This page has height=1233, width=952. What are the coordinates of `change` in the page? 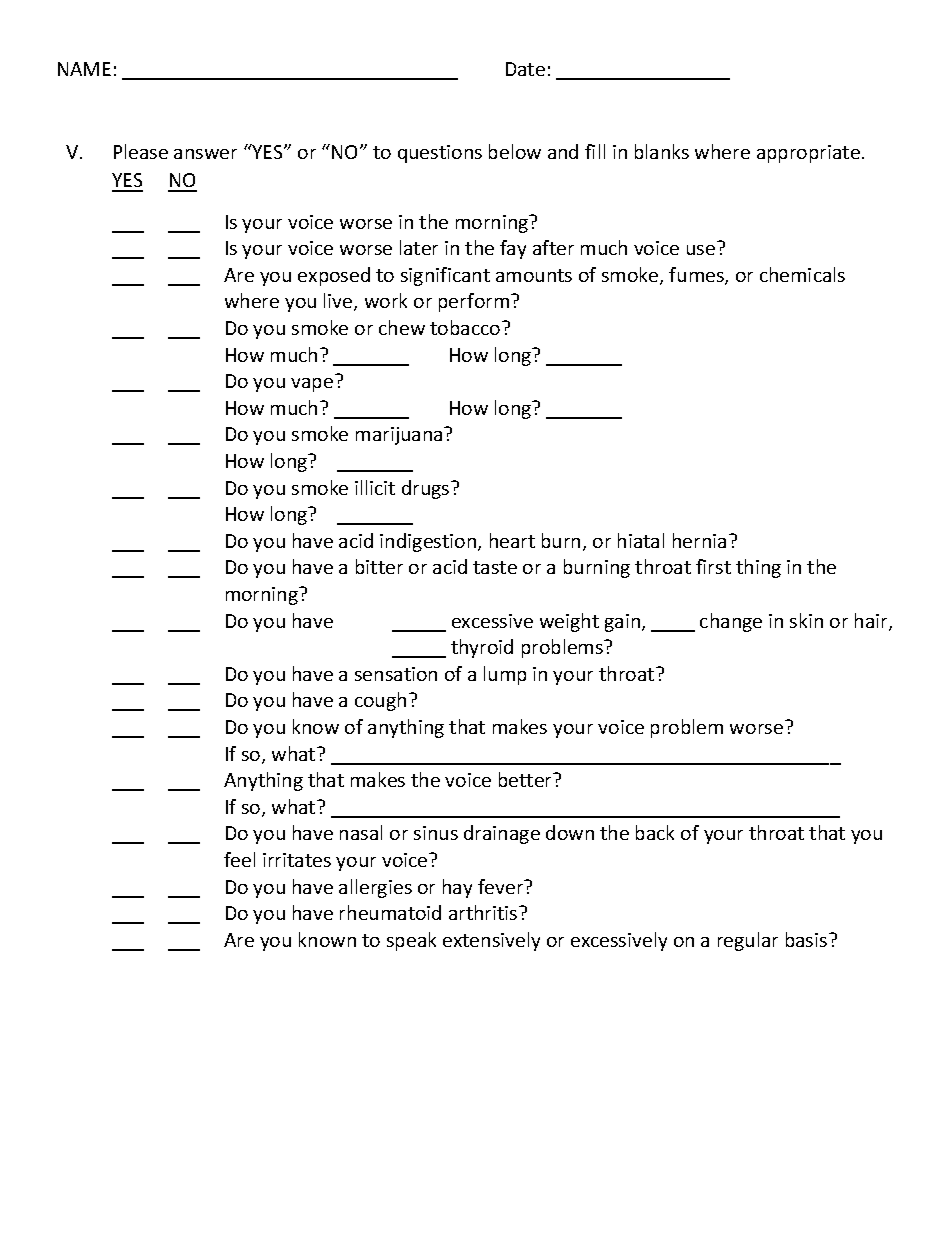 It's located at (731, 622).
